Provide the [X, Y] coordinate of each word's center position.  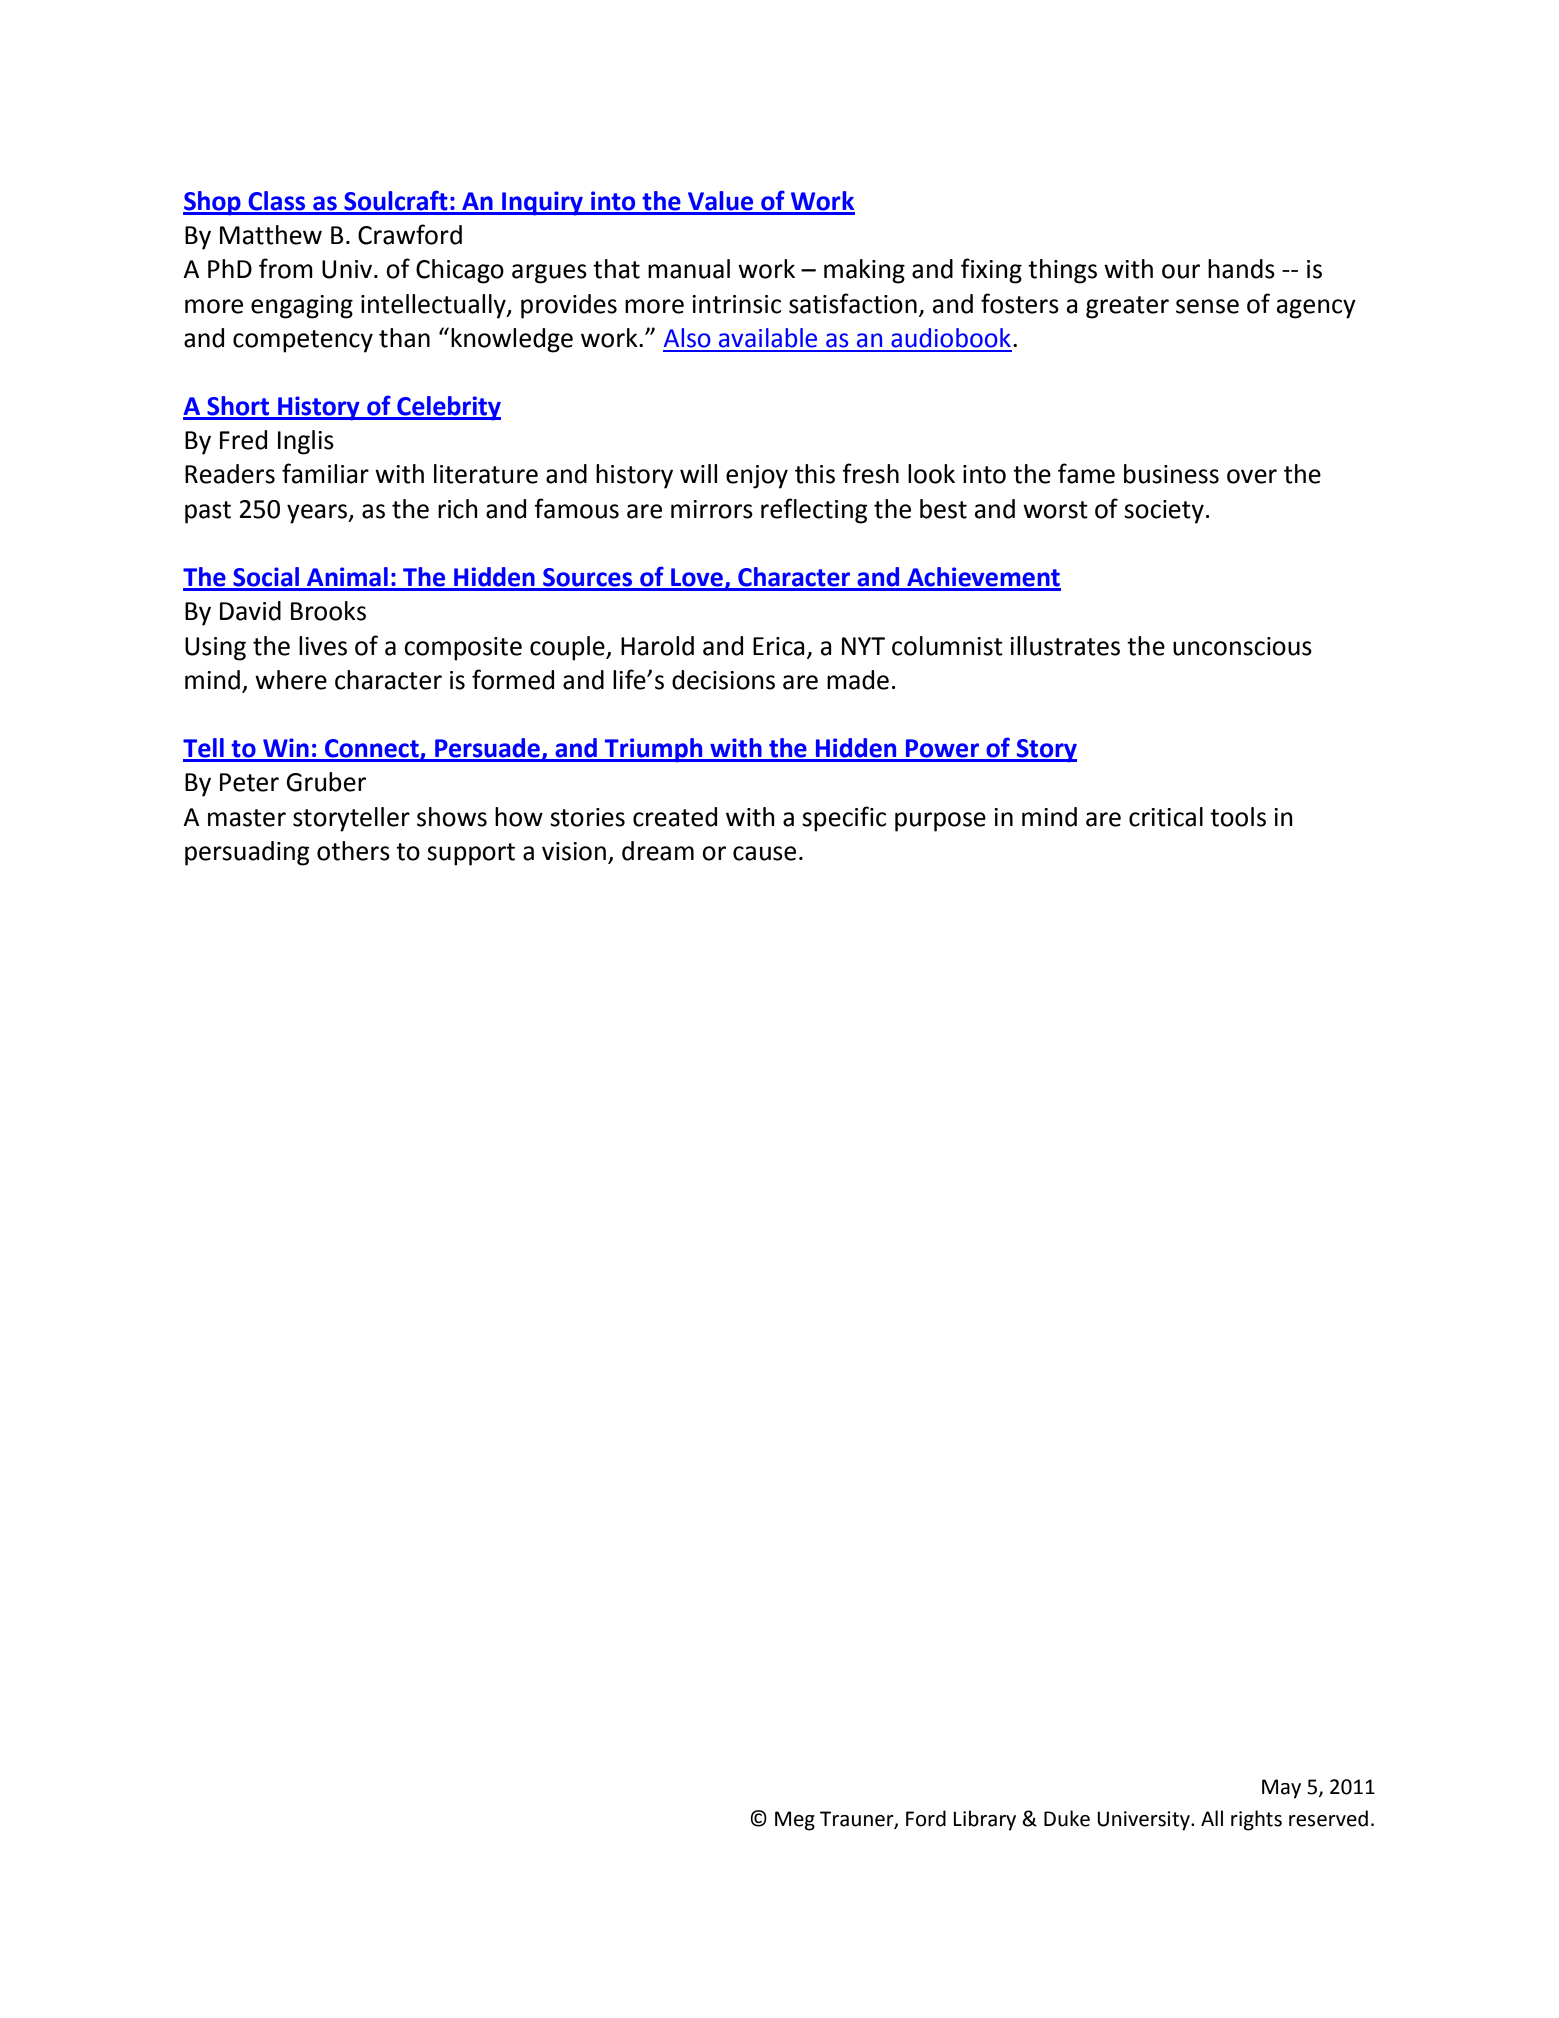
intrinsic [736, 304]
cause [764, 853]
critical [1166, 817]
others [353, 851]
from [286, 268]
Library [984, 1820]
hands [1241, 269]
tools [1238, 817]
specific [844, 819]
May [1281, 1789]
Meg [795, 1821]
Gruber [326, 782]
